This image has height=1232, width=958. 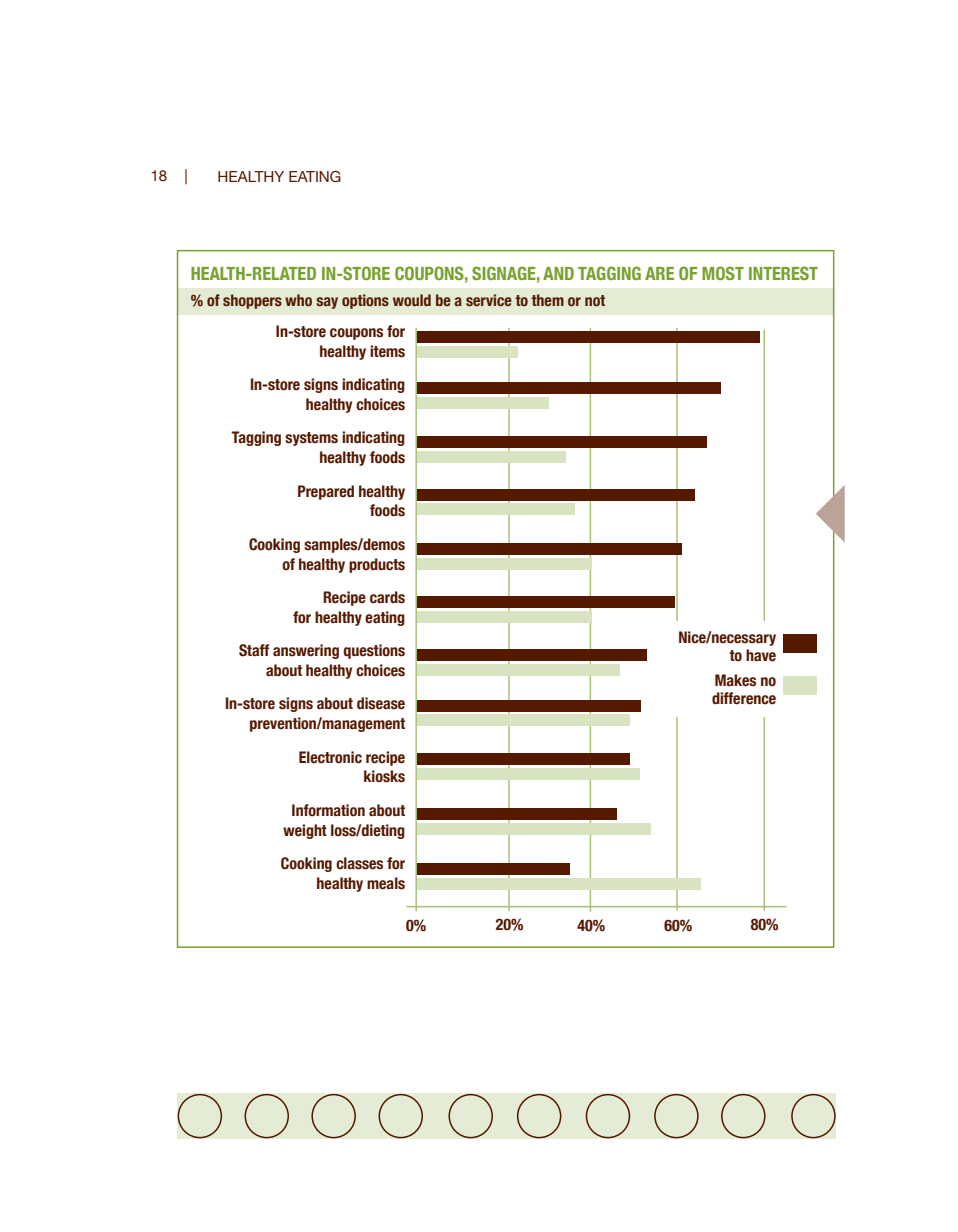 I want to click on say, so click(x=327, y=303).
